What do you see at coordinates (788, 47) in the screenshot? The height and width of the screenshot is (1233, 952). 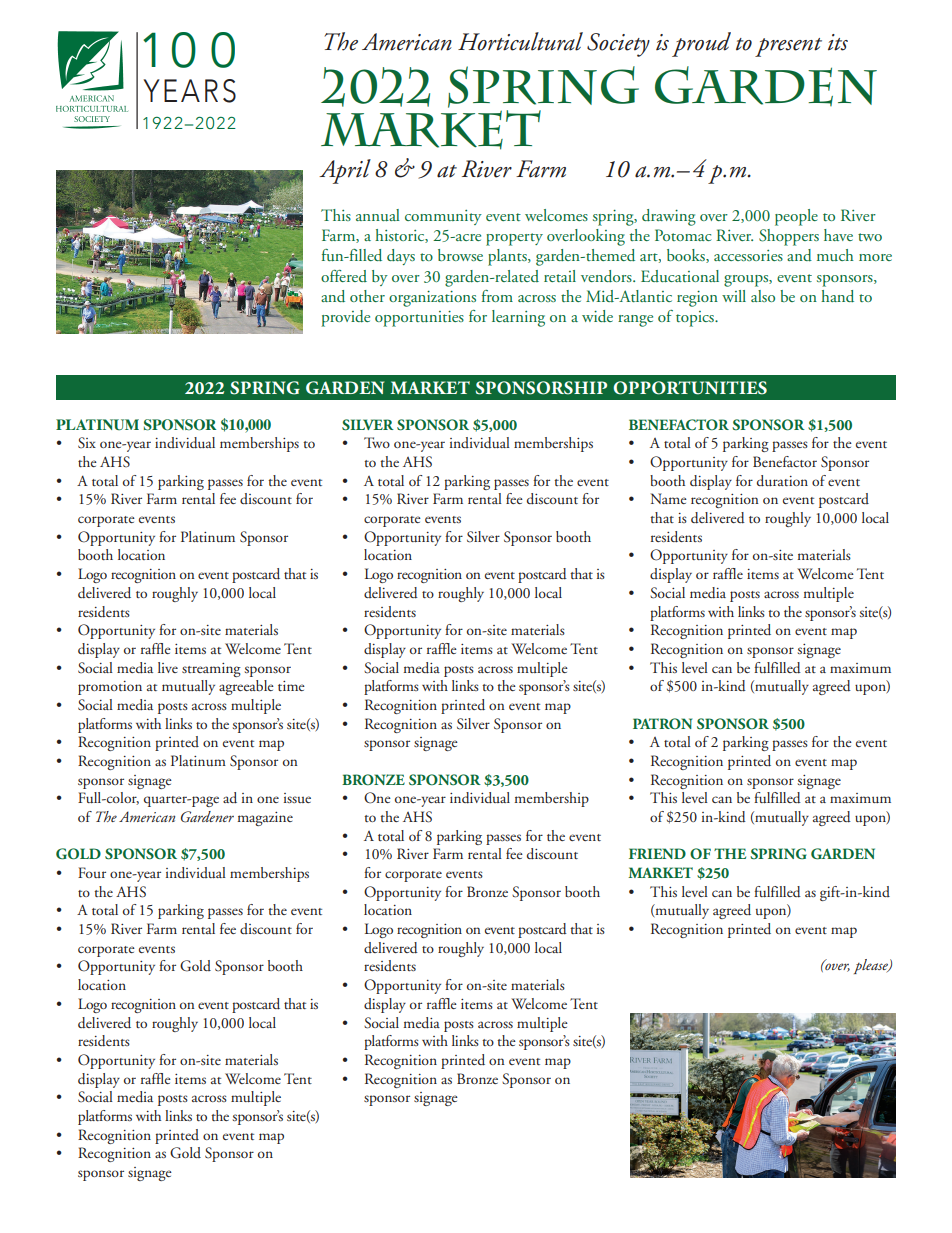 I see `present` at bounding box center [788, 47].
